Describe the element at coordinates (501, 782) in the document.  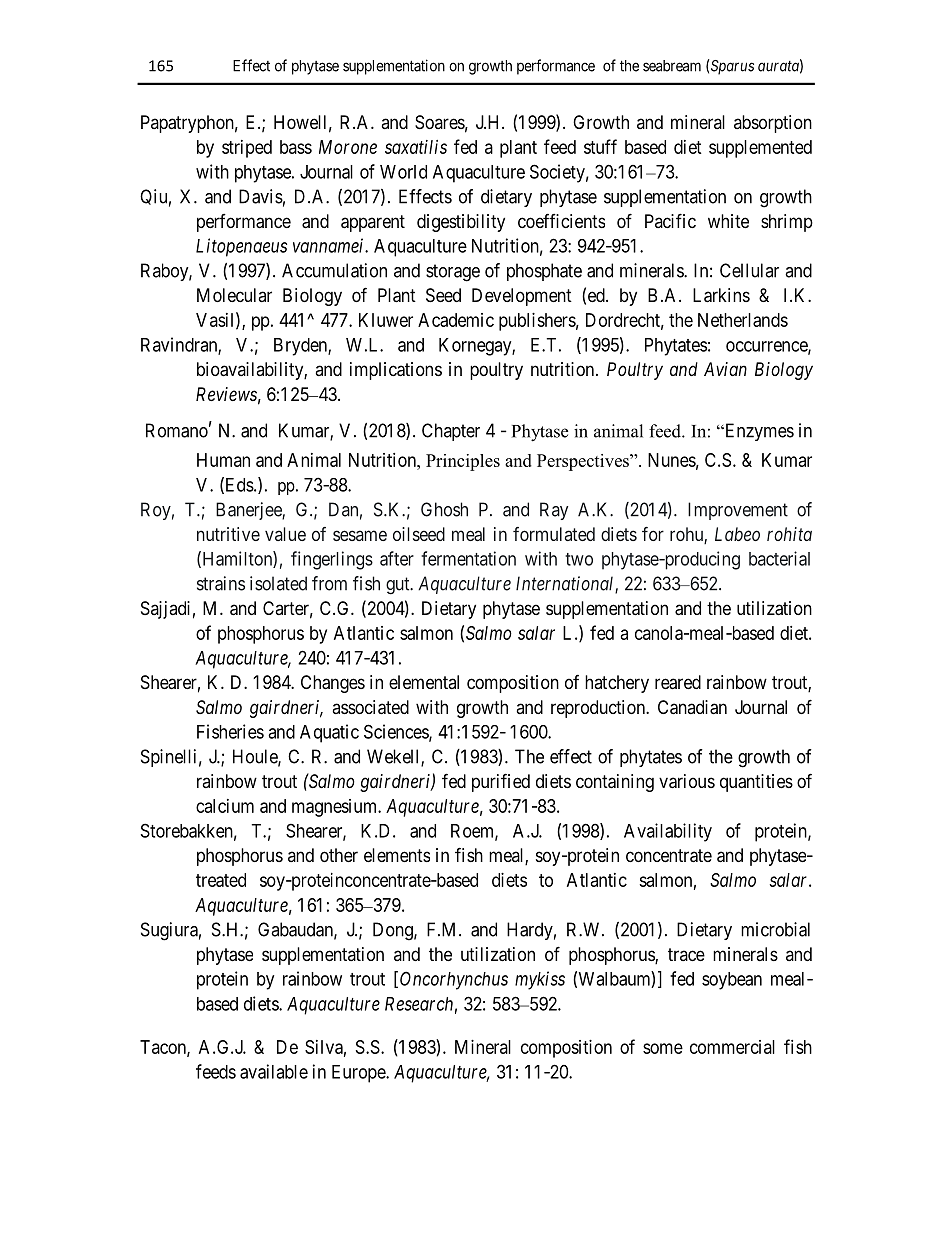
I see `purified` at that location.
